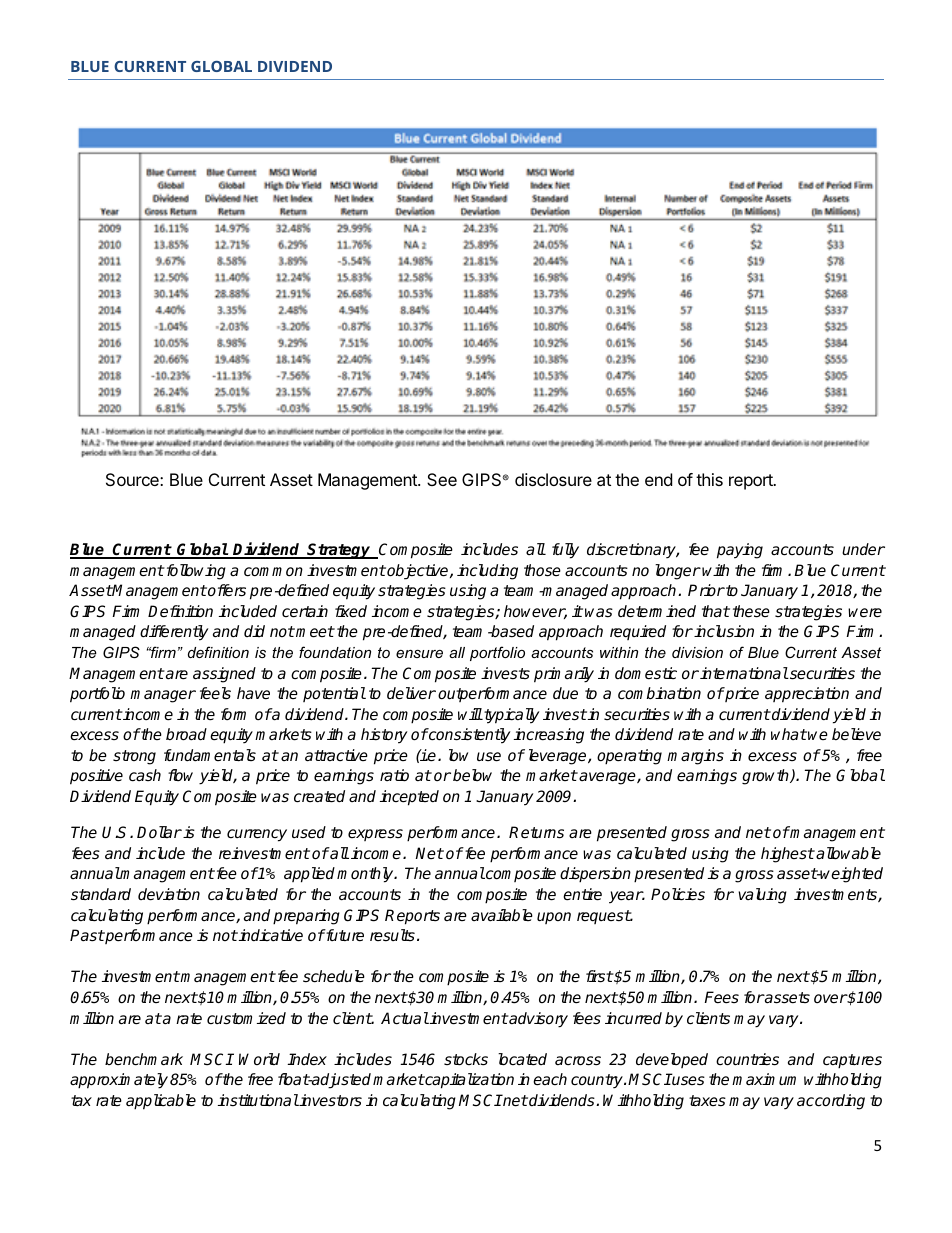 Image resolution: width=952 pixels, height=1233 pixels. I want to click on differently, so click(174, 633).
